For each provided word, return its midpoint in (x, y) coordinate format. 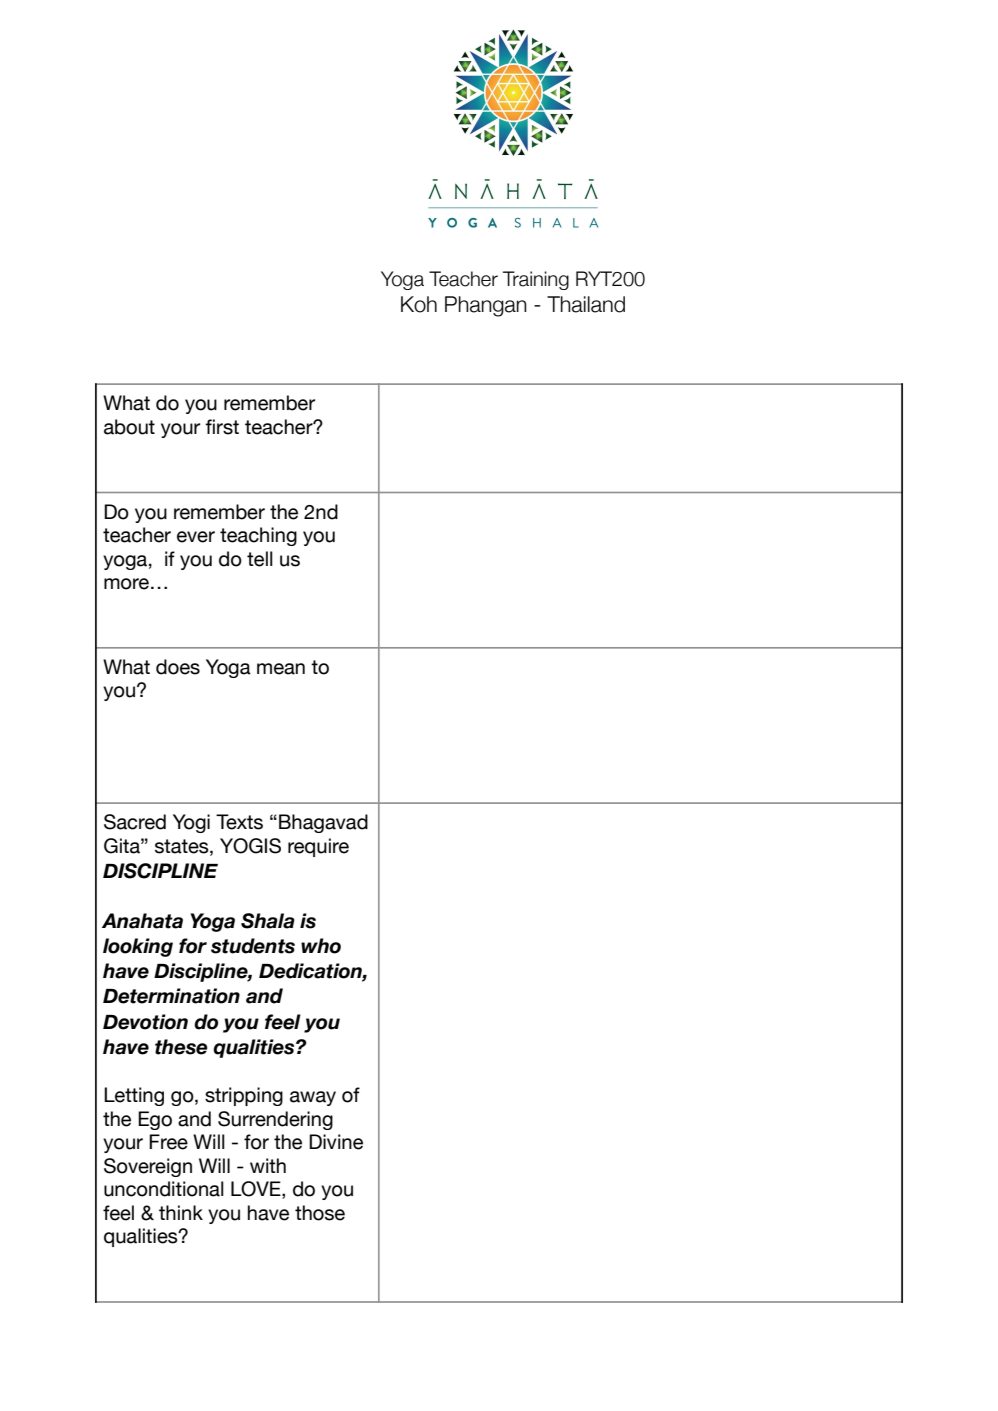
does (178, 667)
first (222, 427)
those (320, 1213)
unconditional (164, 1189)
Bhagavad (323, 823)
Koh (419, 304)
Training (536, 280)
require (318, 847)
